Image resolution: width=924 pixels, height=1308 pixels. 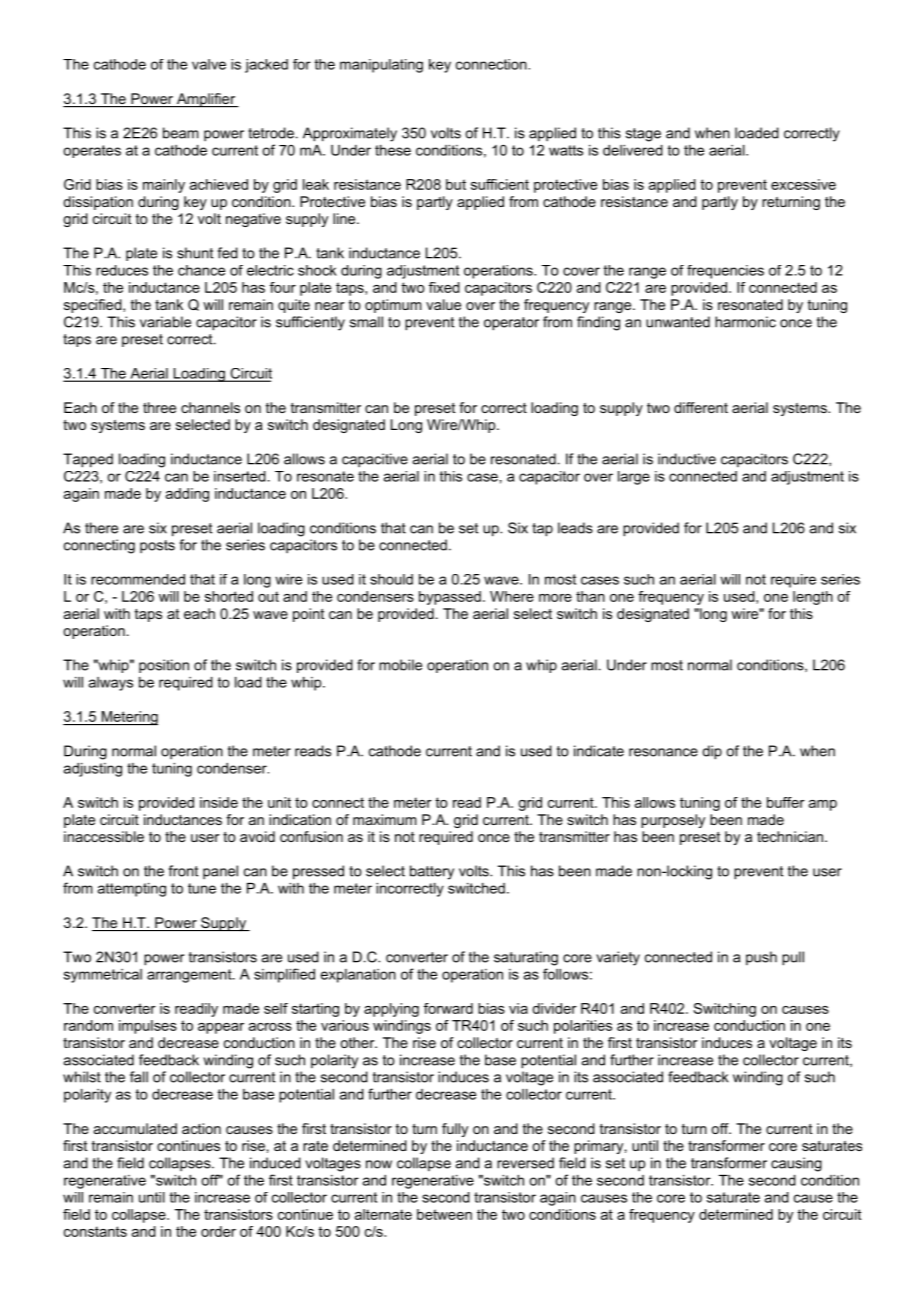 What do you see at coordinates (206, 100) in the screenshot?
I see `Amplifier` at bounding box center [206, 100].
